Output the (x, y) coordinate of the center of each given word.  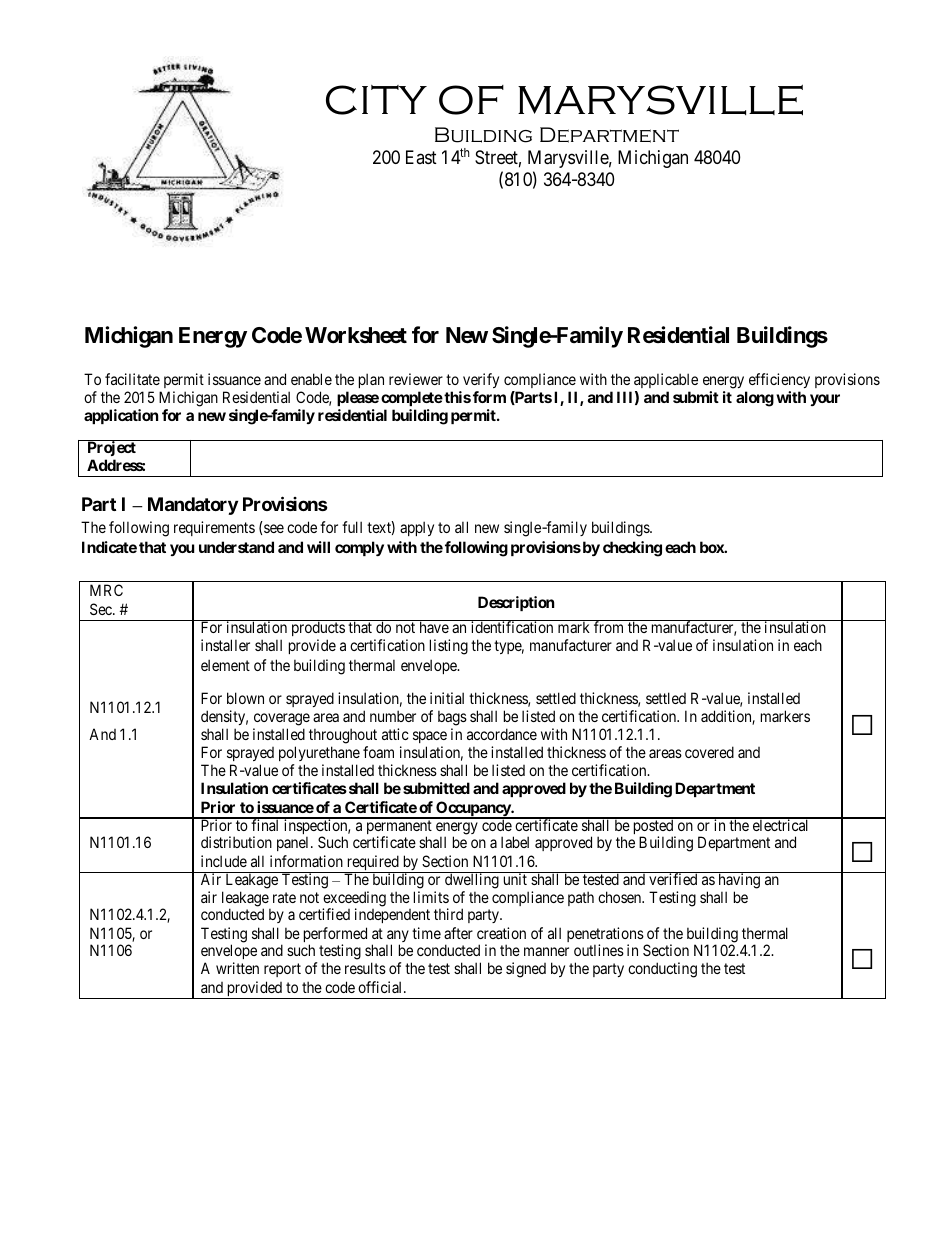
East (421, 157)
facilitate (132, 379)
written (237, 968)
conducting (662, 970)
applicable (666, 380)
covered (709, 752)
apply (417, 528)
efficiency (779, 380)
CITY (376, 100)
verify (481, 380)
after (458, 933)
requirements (214, 528)
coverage (281, 721)
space (430, 737)
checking (632, 549)
